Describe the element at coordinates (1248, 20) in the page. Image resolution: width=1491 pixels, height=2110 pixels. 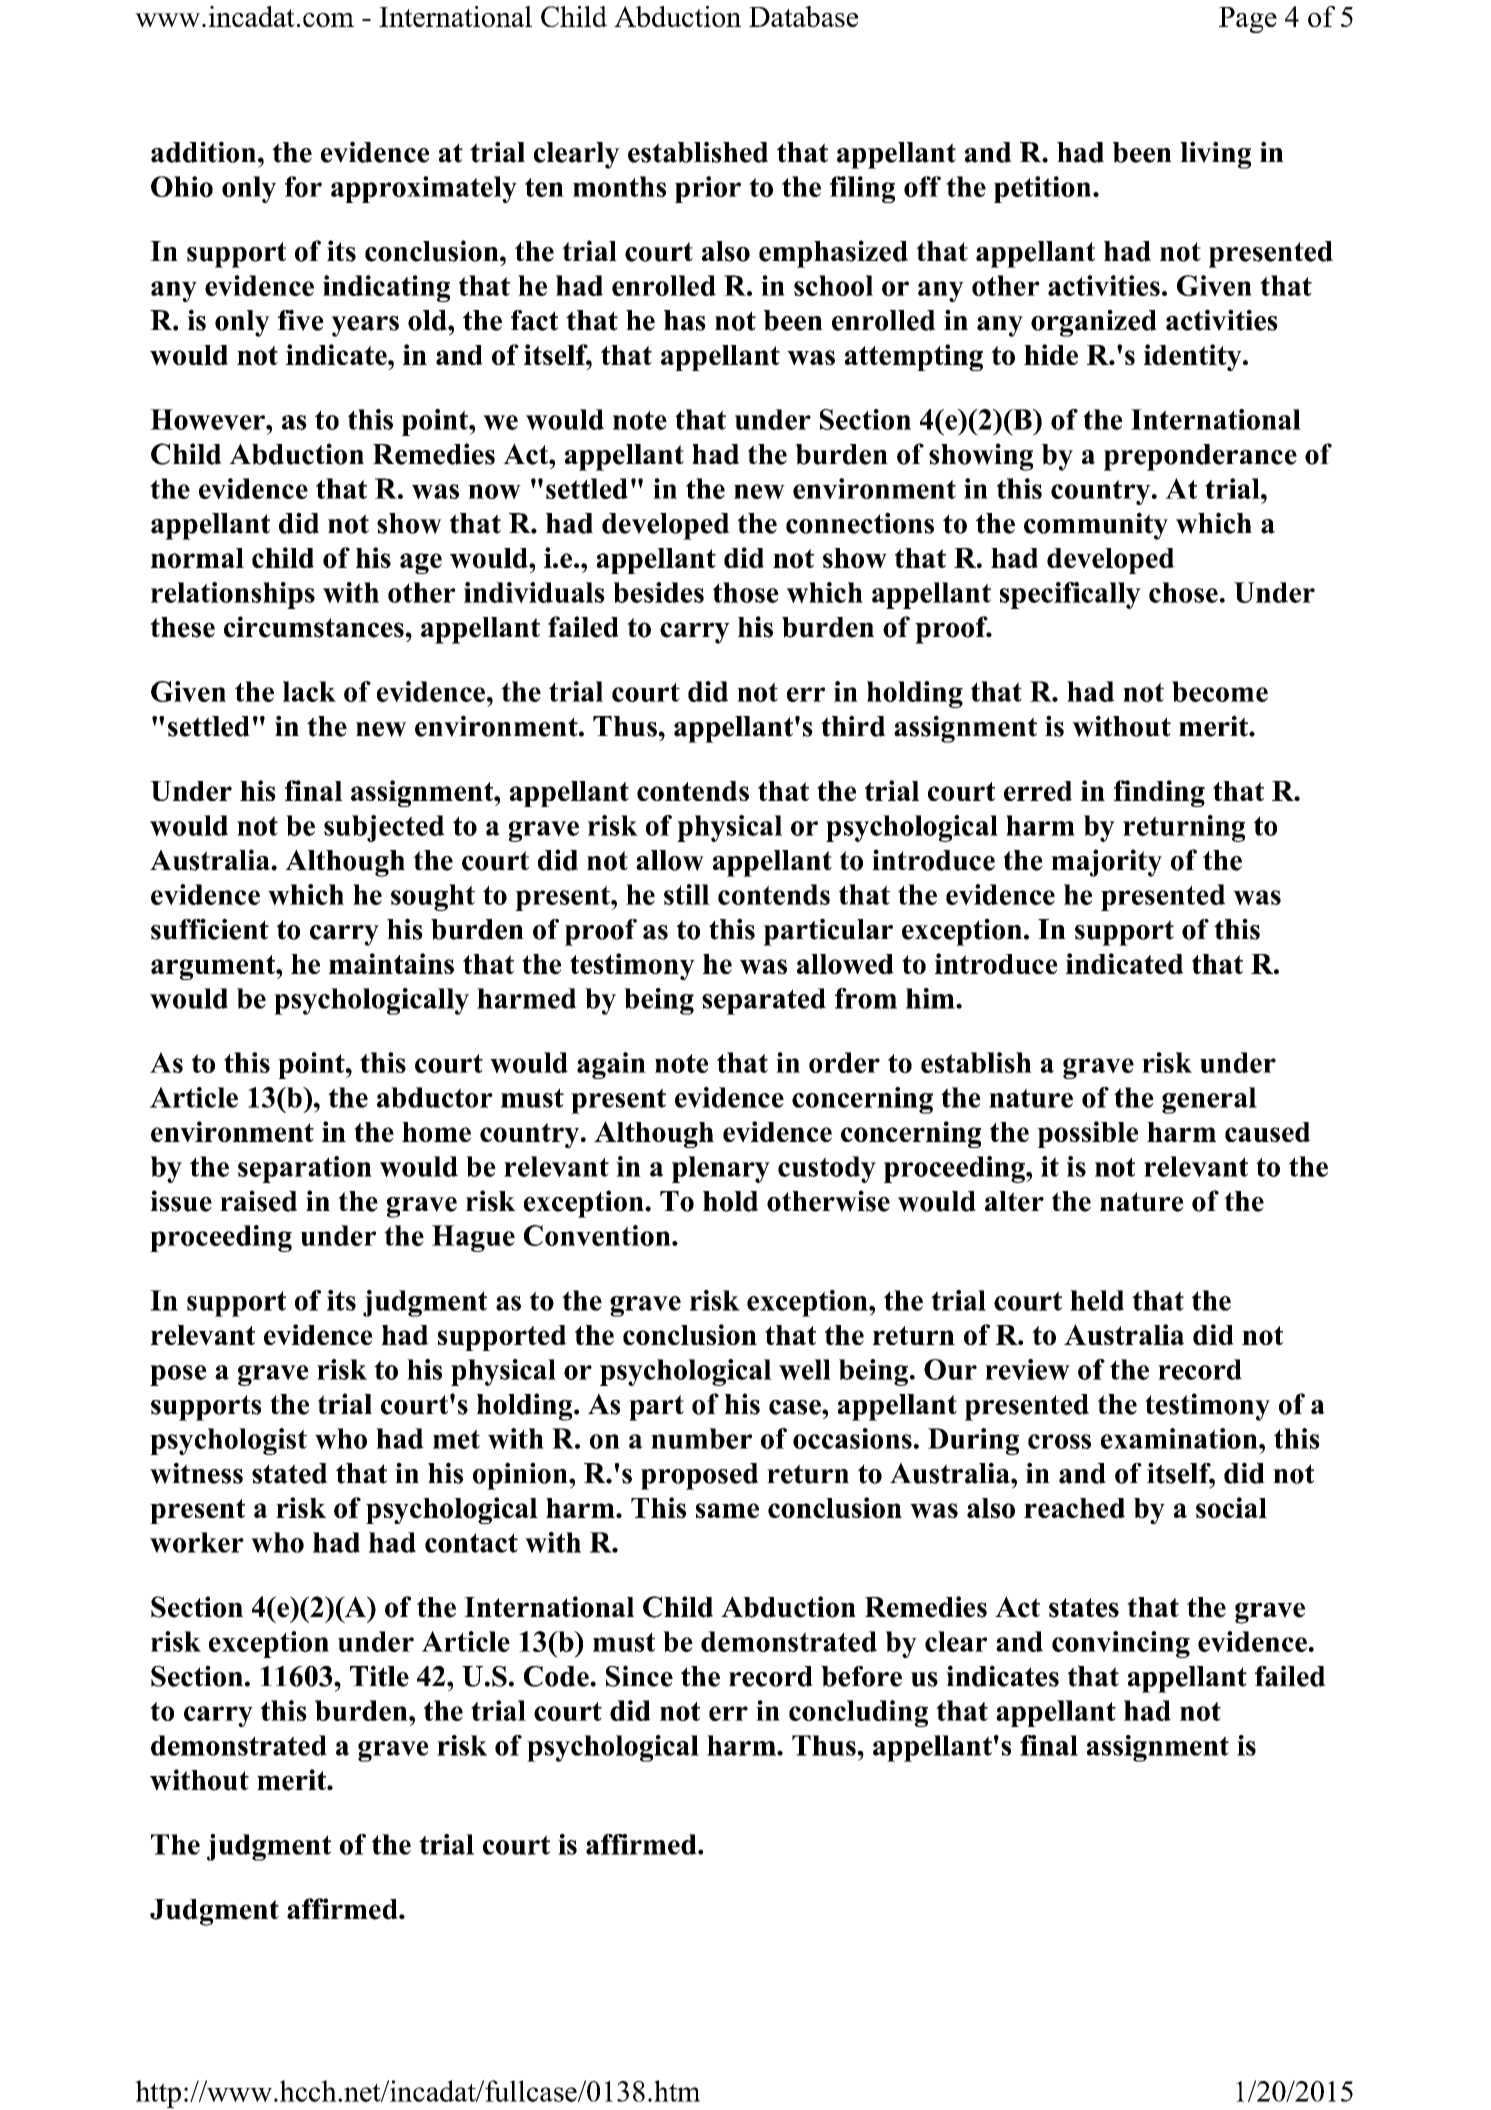
I see `Page` at that location.
